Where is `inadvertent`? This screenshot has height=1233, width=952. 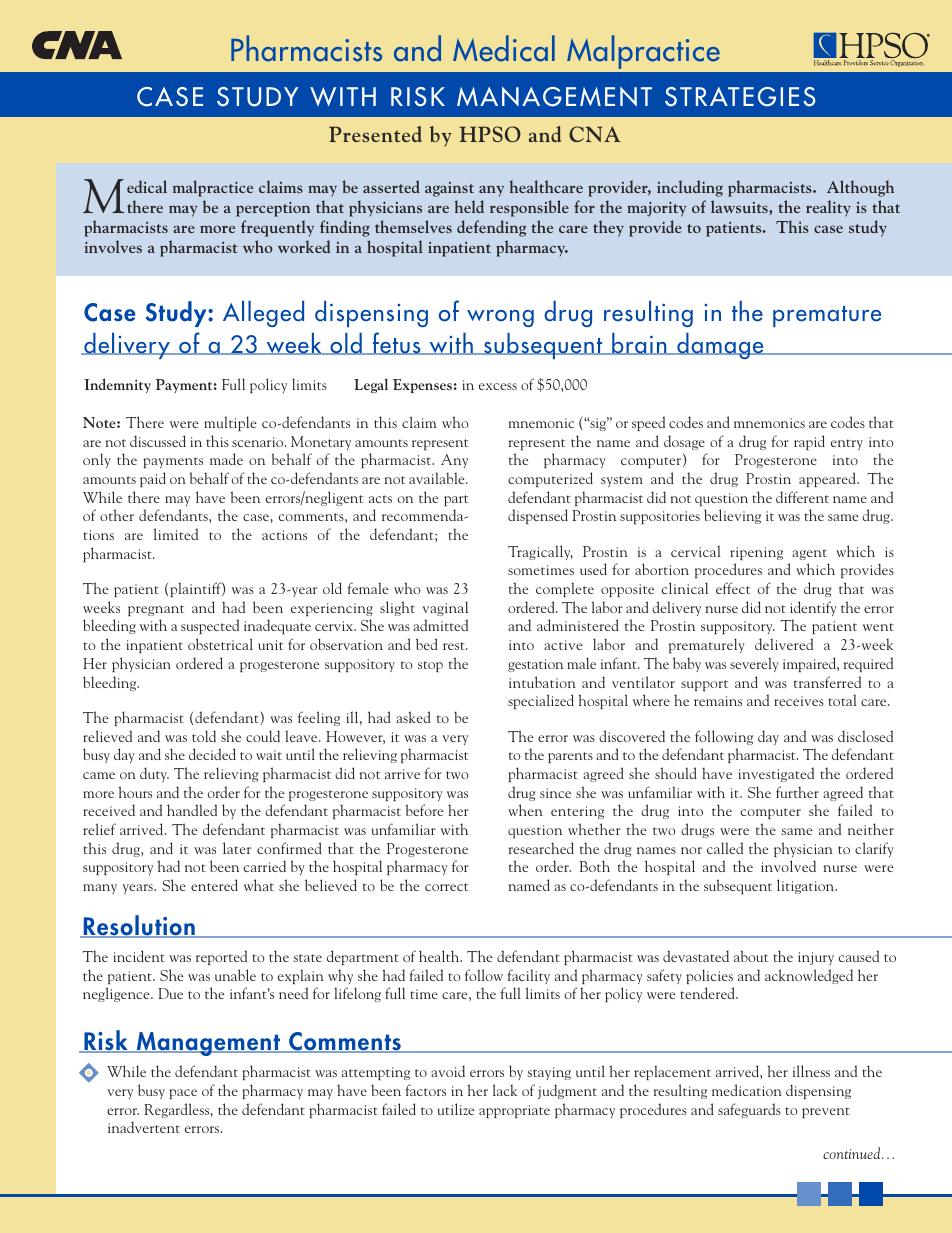 inadvertent is located at coordinates (144, 1127).
